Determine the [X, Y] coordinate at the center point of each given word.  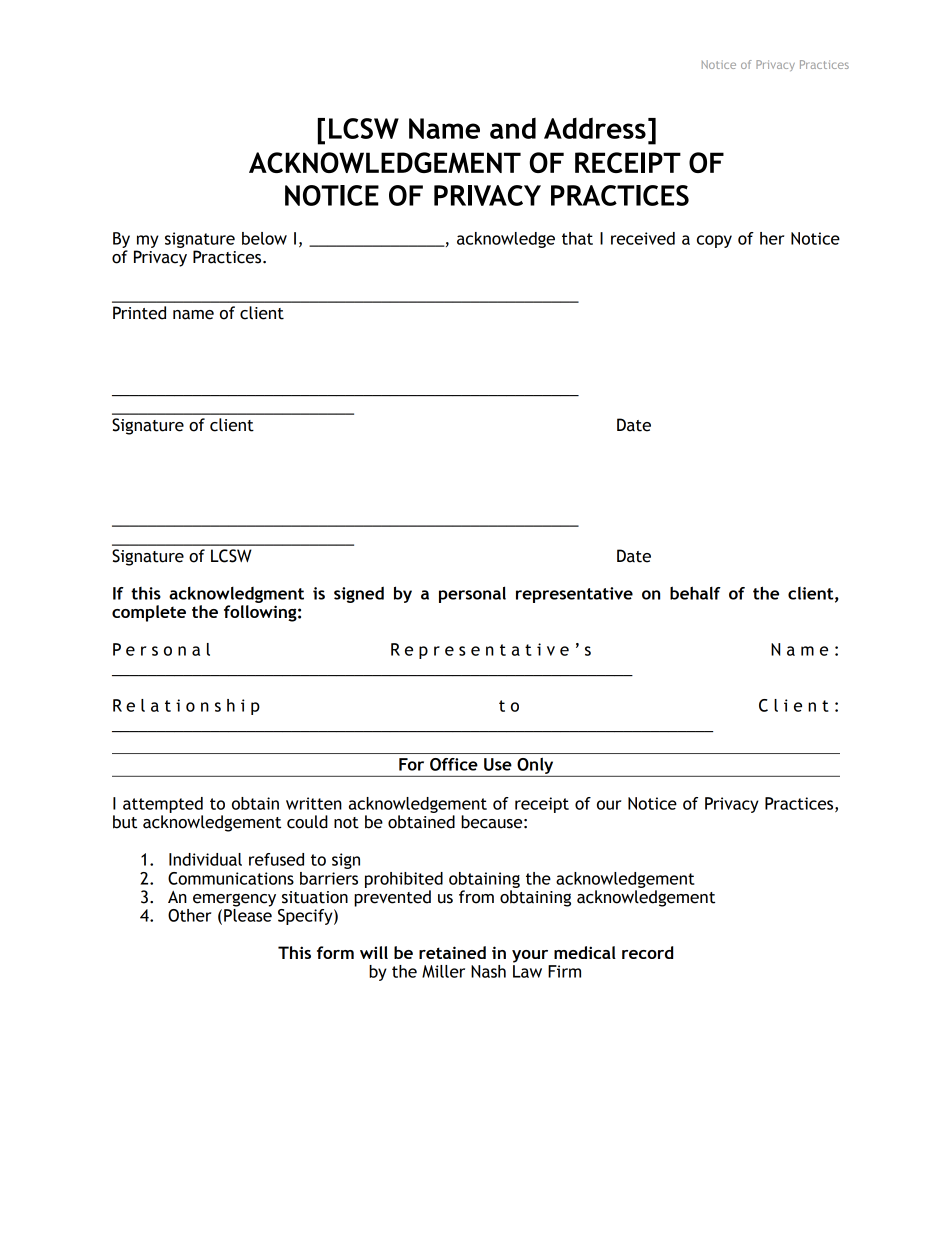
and [513, 128]
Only [535, 767]
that [577, 238]
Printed [139, 313]
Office [454, 764]
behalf [695, 593]
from [476, 897]
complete [149, 613]
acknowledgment [236, 595]
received [643, 238]
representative [574, 595]
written [314, 803]
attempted [163, 806]
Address [595, 128]
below [264, 238]
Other [189, 915]
